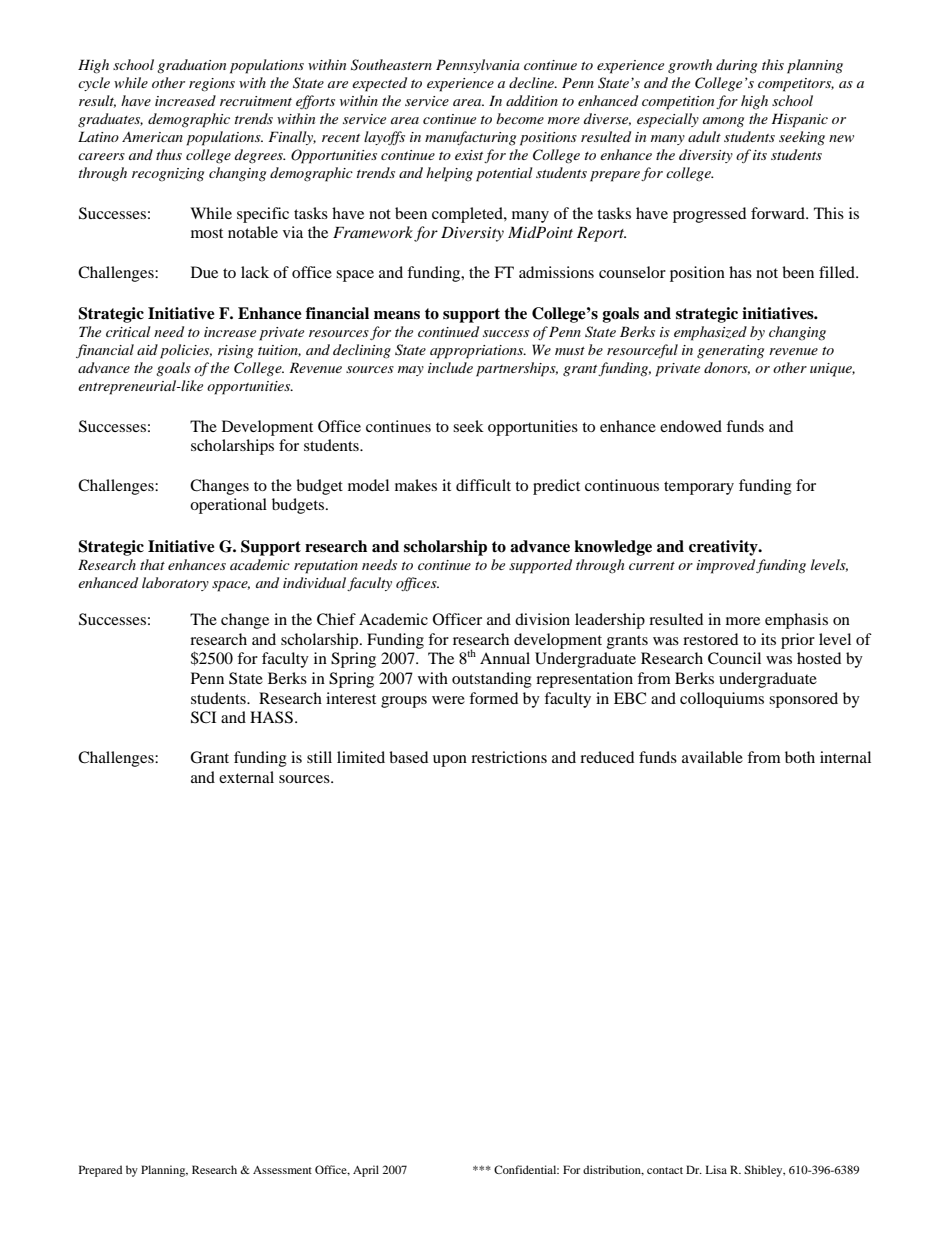  What do you see at coordinates (212, 85) in the screenshot?
I see `regions` at bounding box center [212, 85].
